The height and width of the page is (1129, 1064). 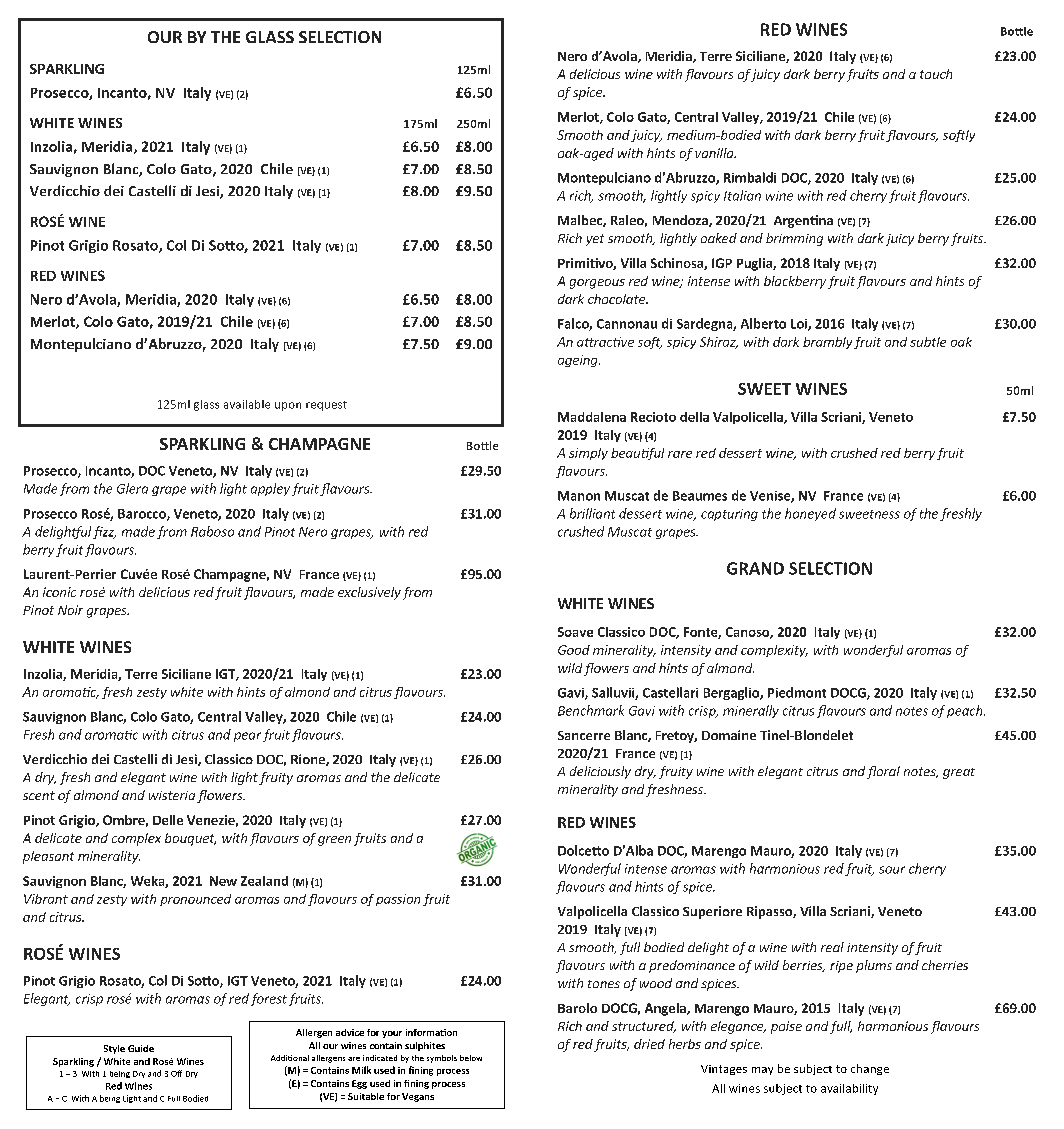 I want to click on touch, so click(x=936, y=74).
